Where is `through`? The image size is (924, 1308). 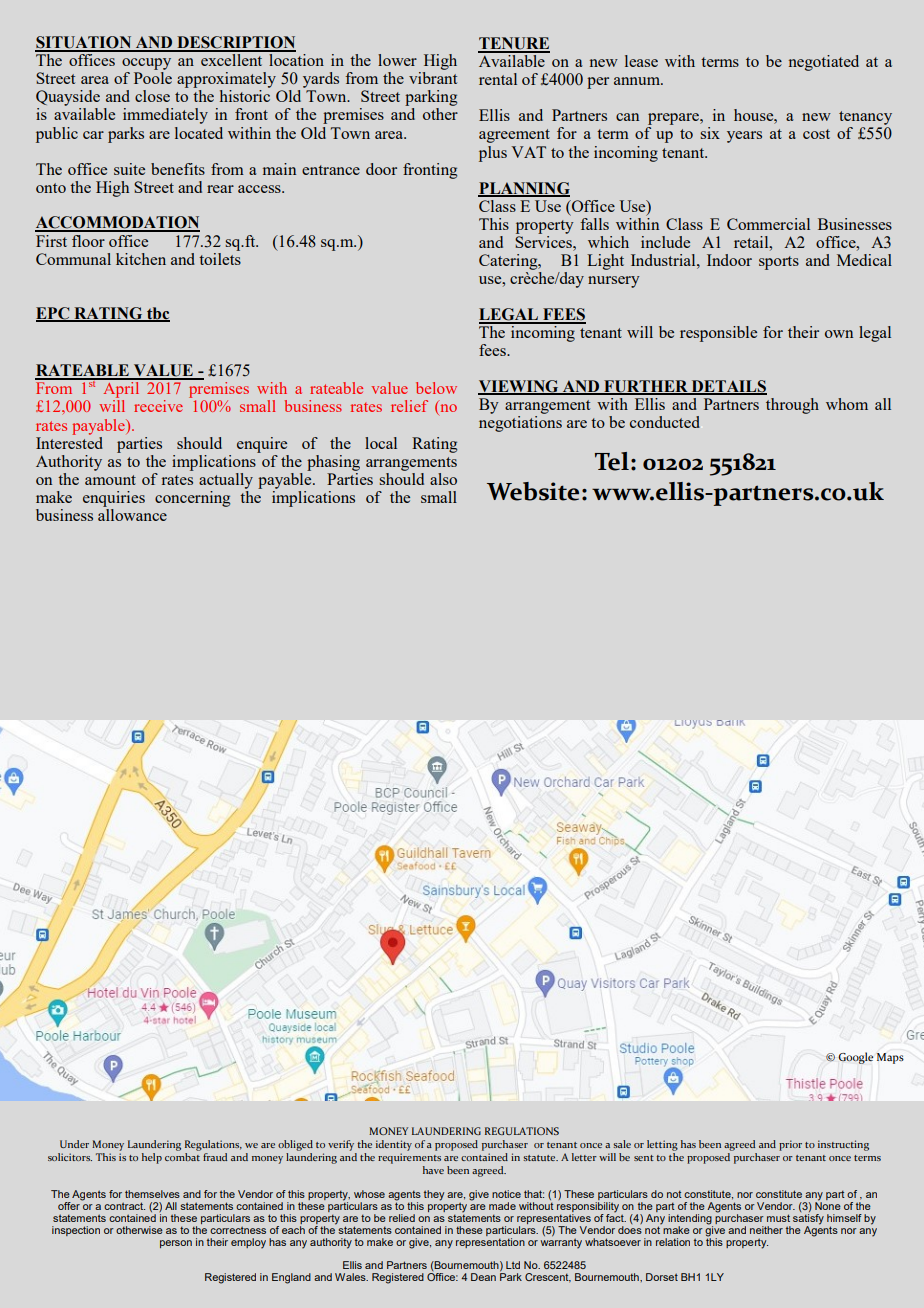 through is located at coordinates (792, 406).
